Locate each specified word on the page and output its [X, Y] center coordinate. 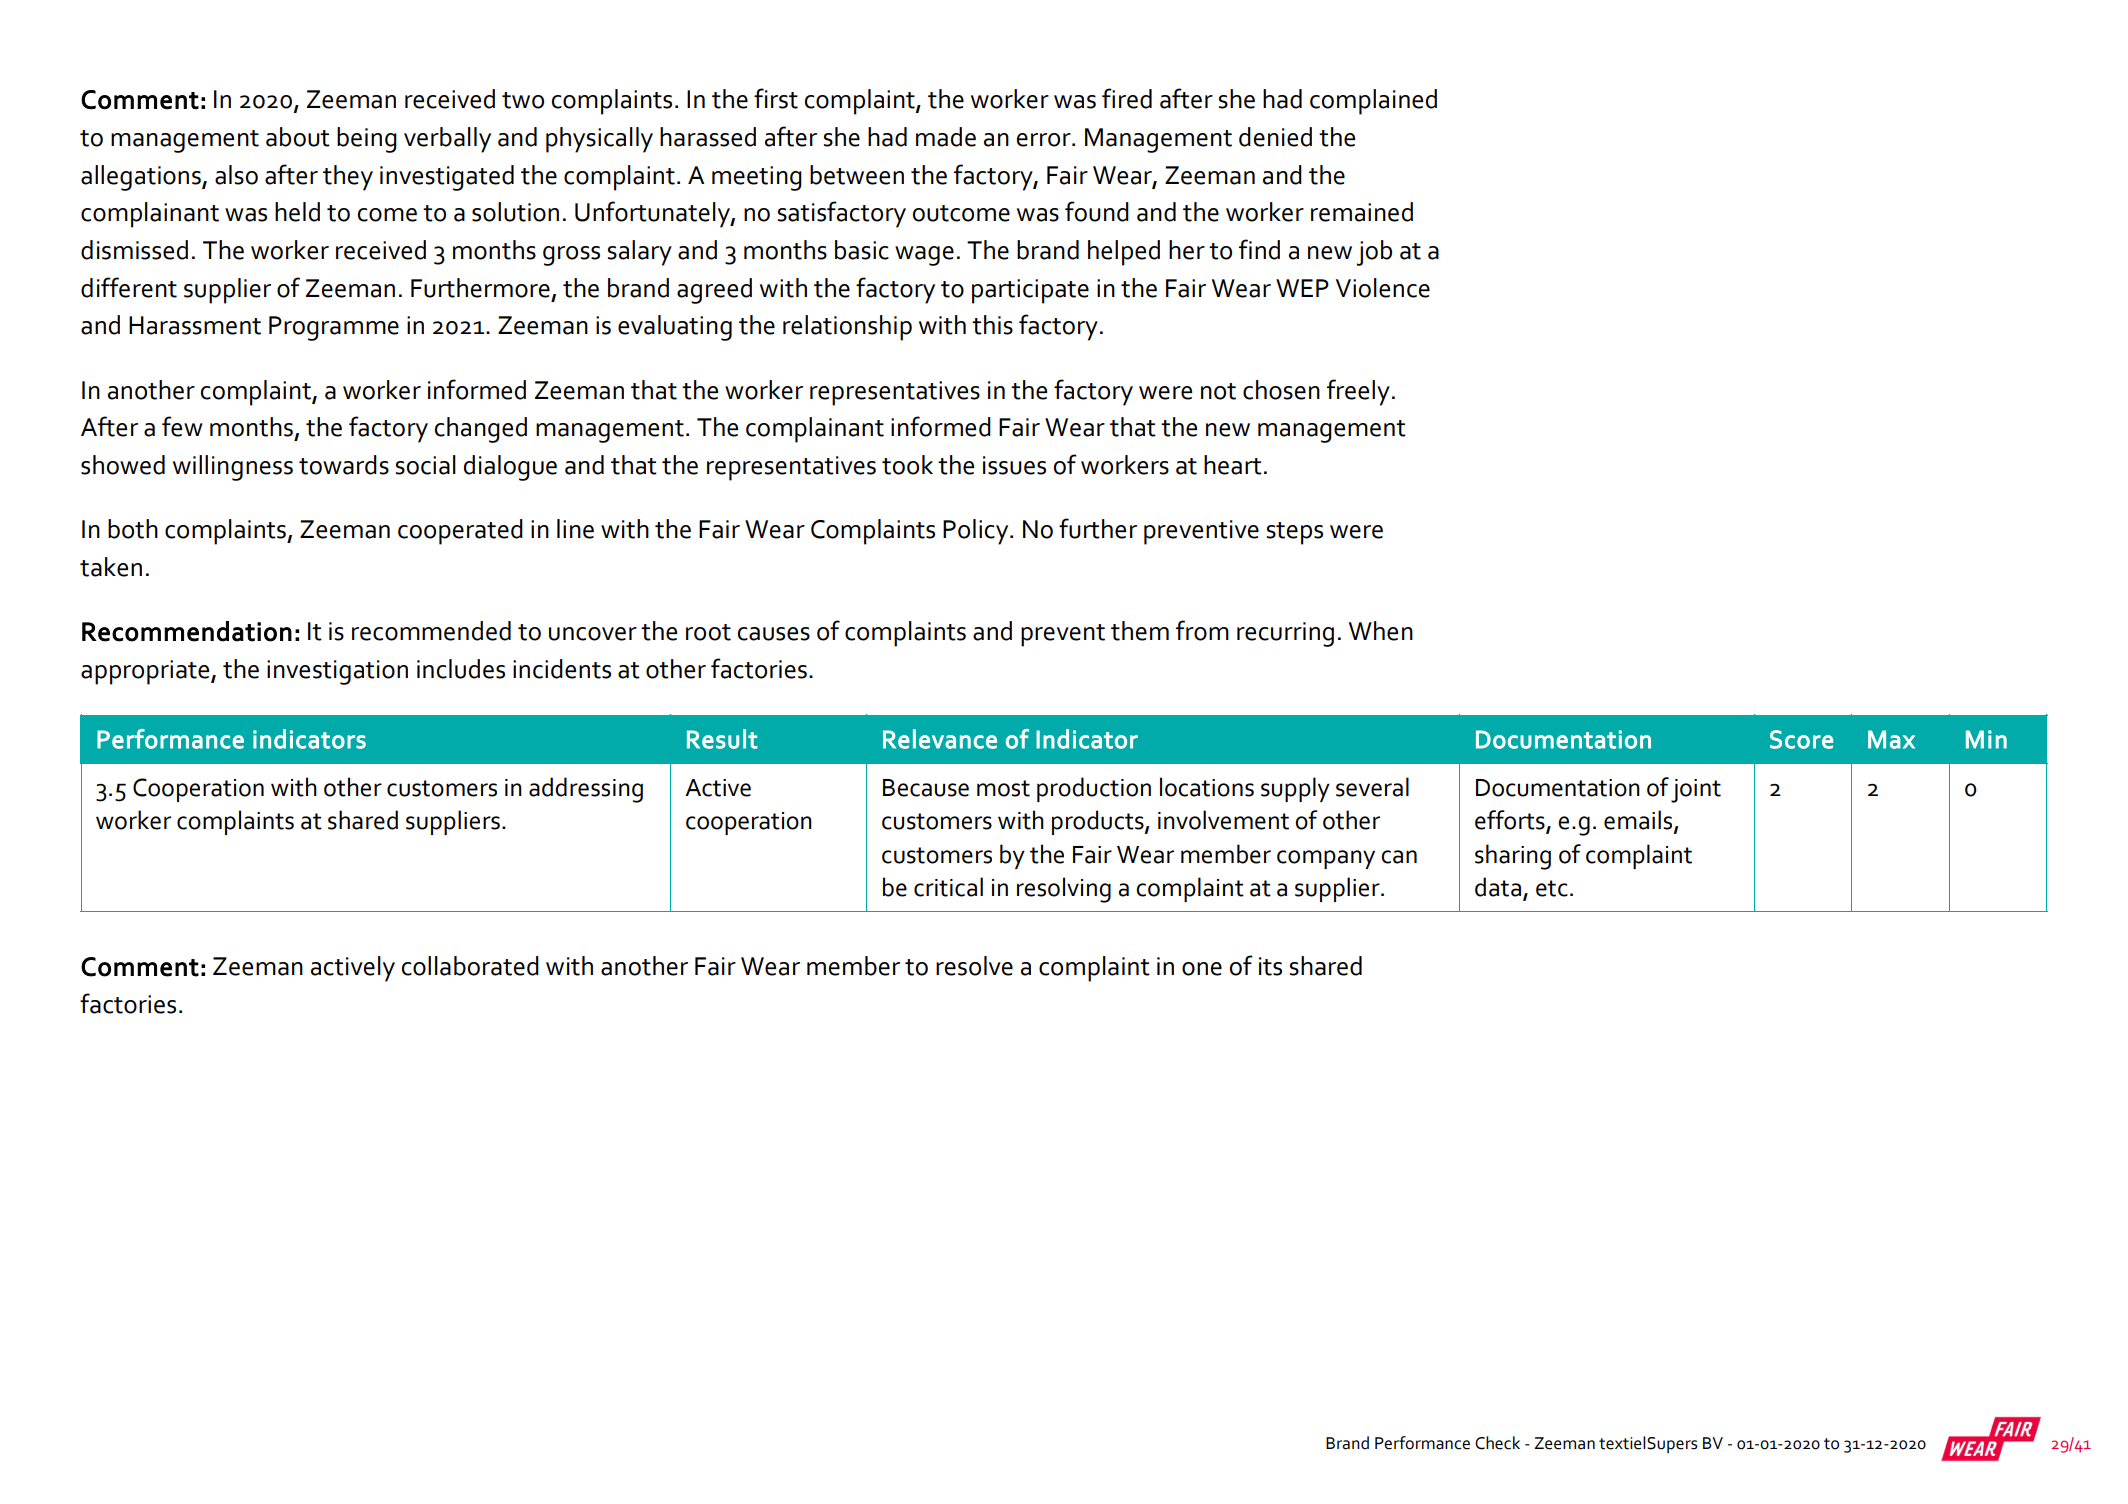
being [367, 140]
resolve [974, 966]
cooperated [460, 532]
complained [1373, 102]
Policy [977, 532]
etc [1552, 888]
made [946, 137]
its [1270, 966]
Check [1497, 1443]
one [1202, 969]
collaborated [470, 966]
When [1381, 631]
